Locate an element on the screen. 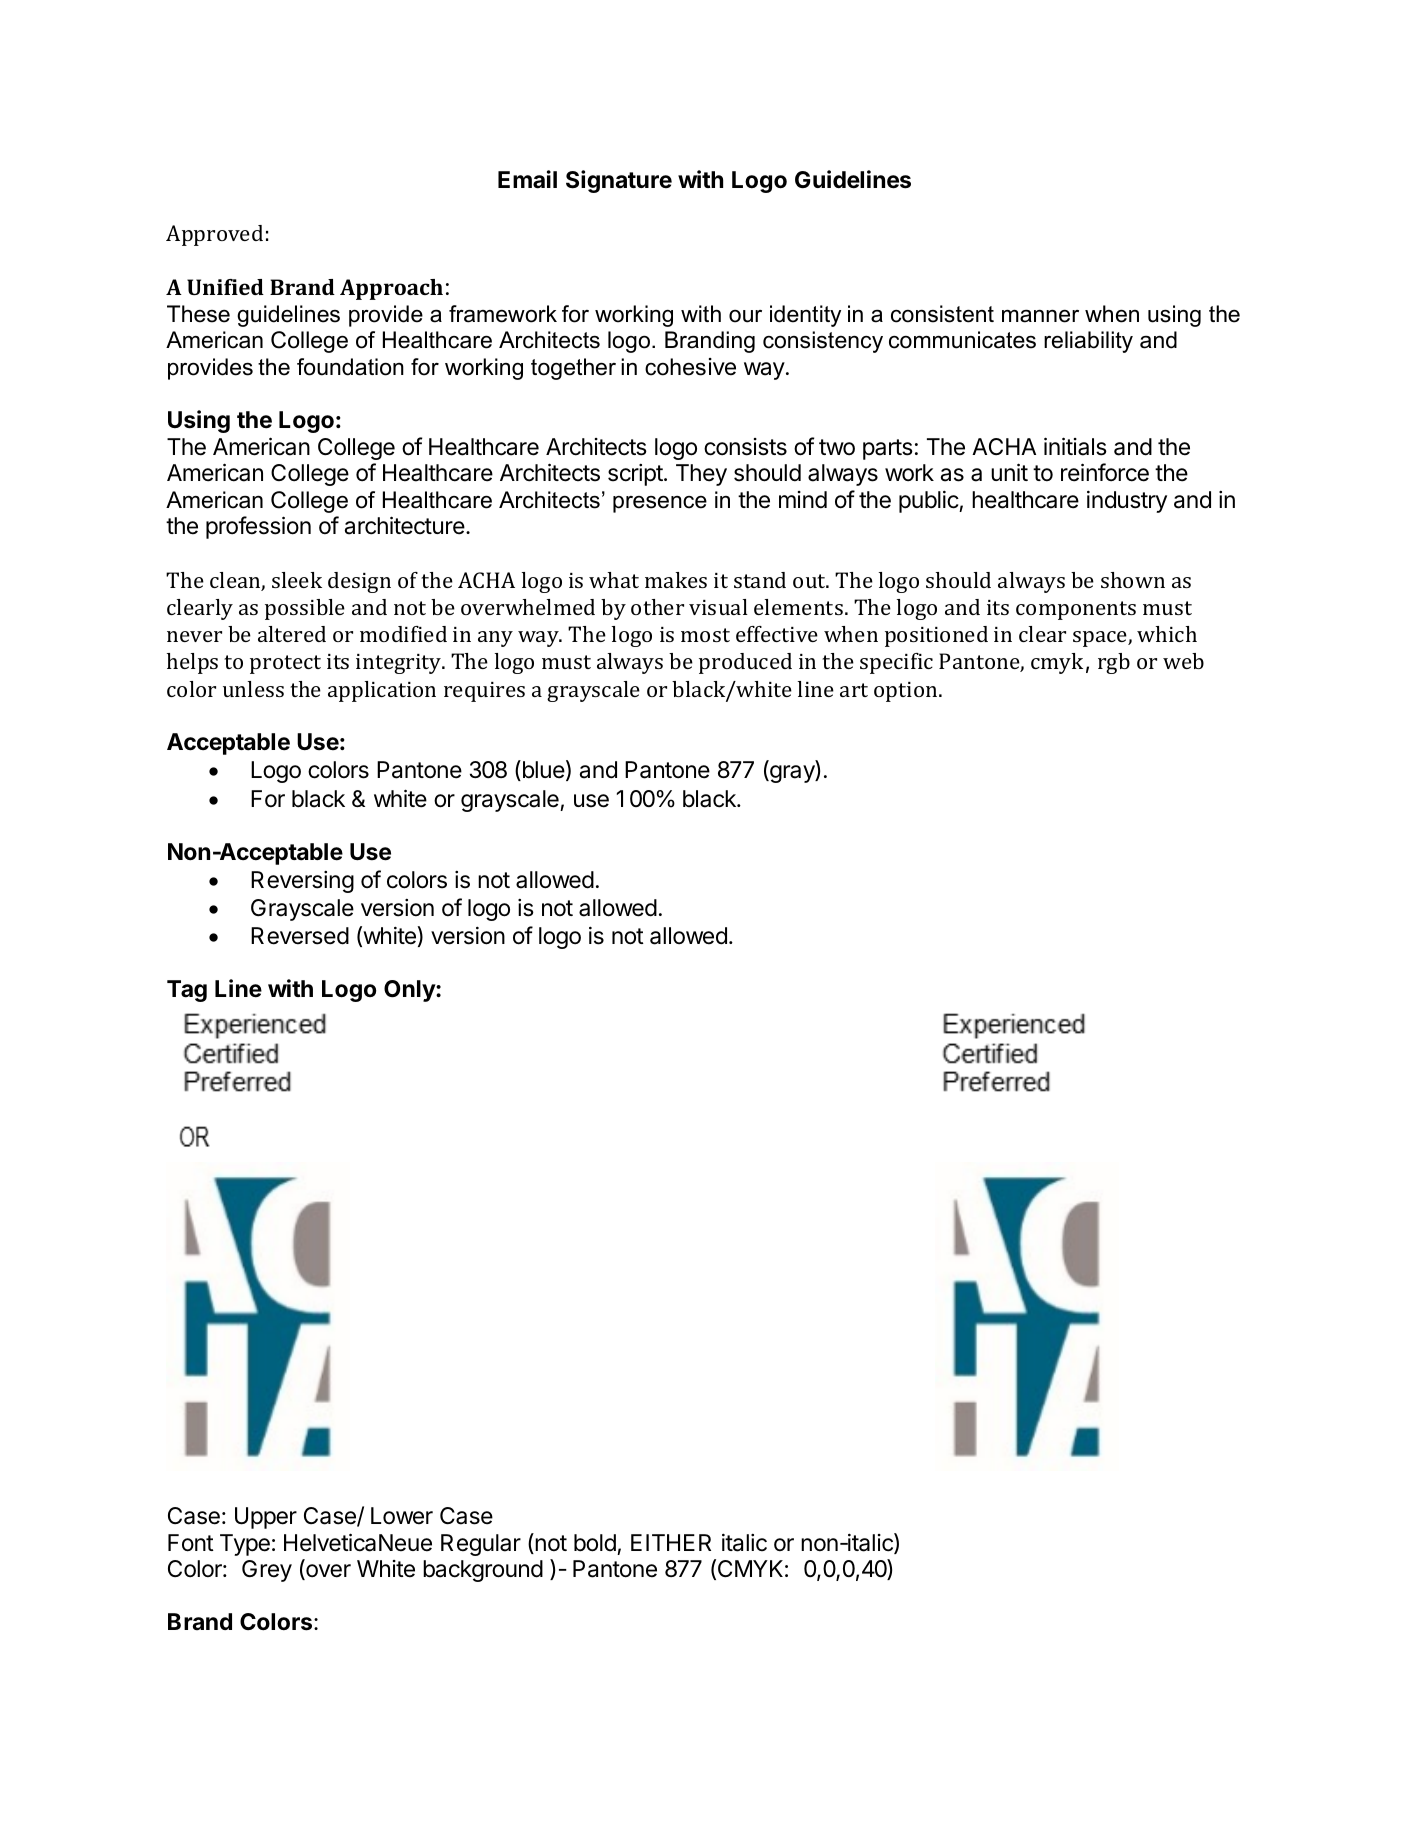 The image size is (1416, 1832). sleek is located at coordinates (297, 580).
